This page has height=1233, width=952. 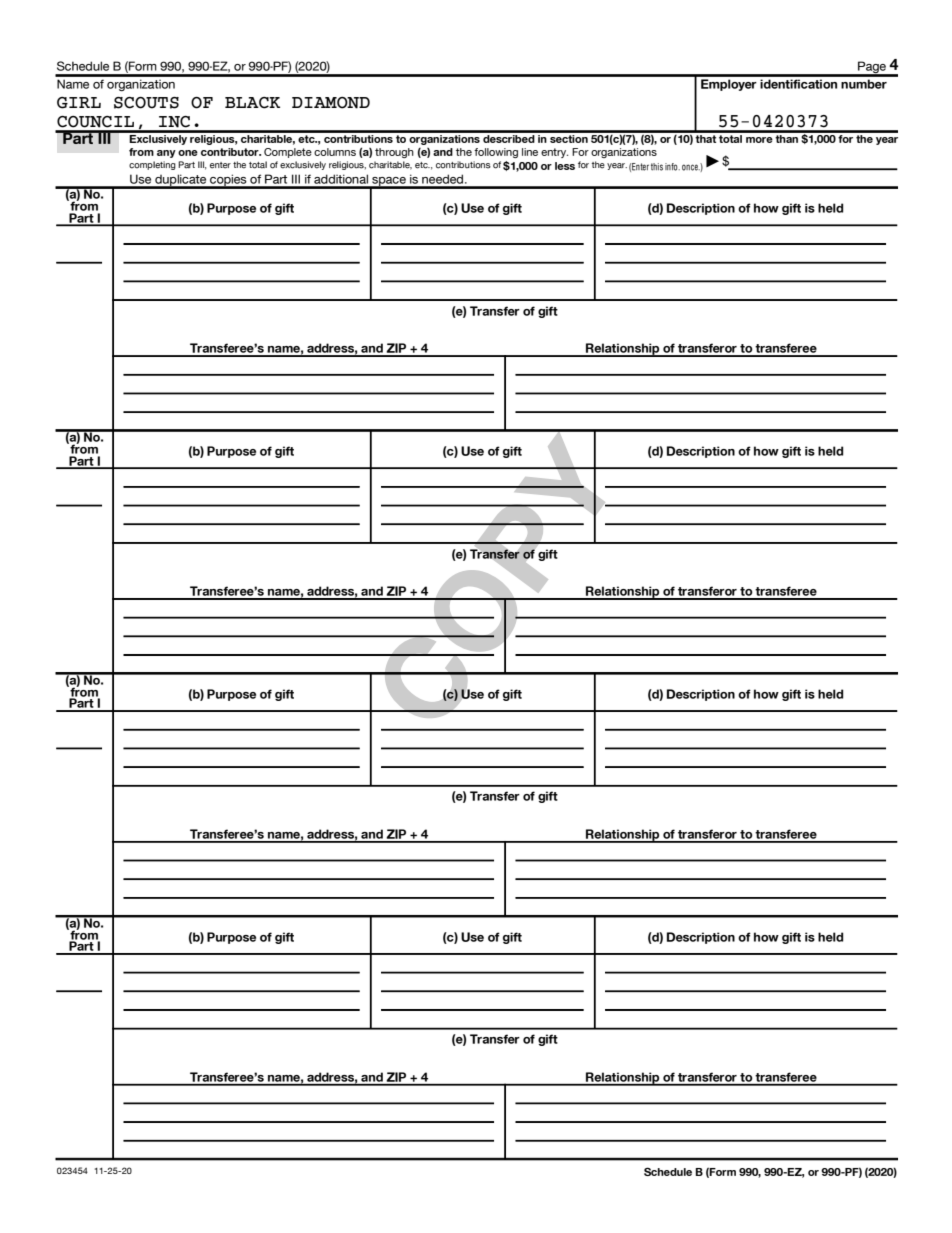 What do you see at coordinates (565, 166) in the page?
I see `less` at bounding box center [565, 166].
